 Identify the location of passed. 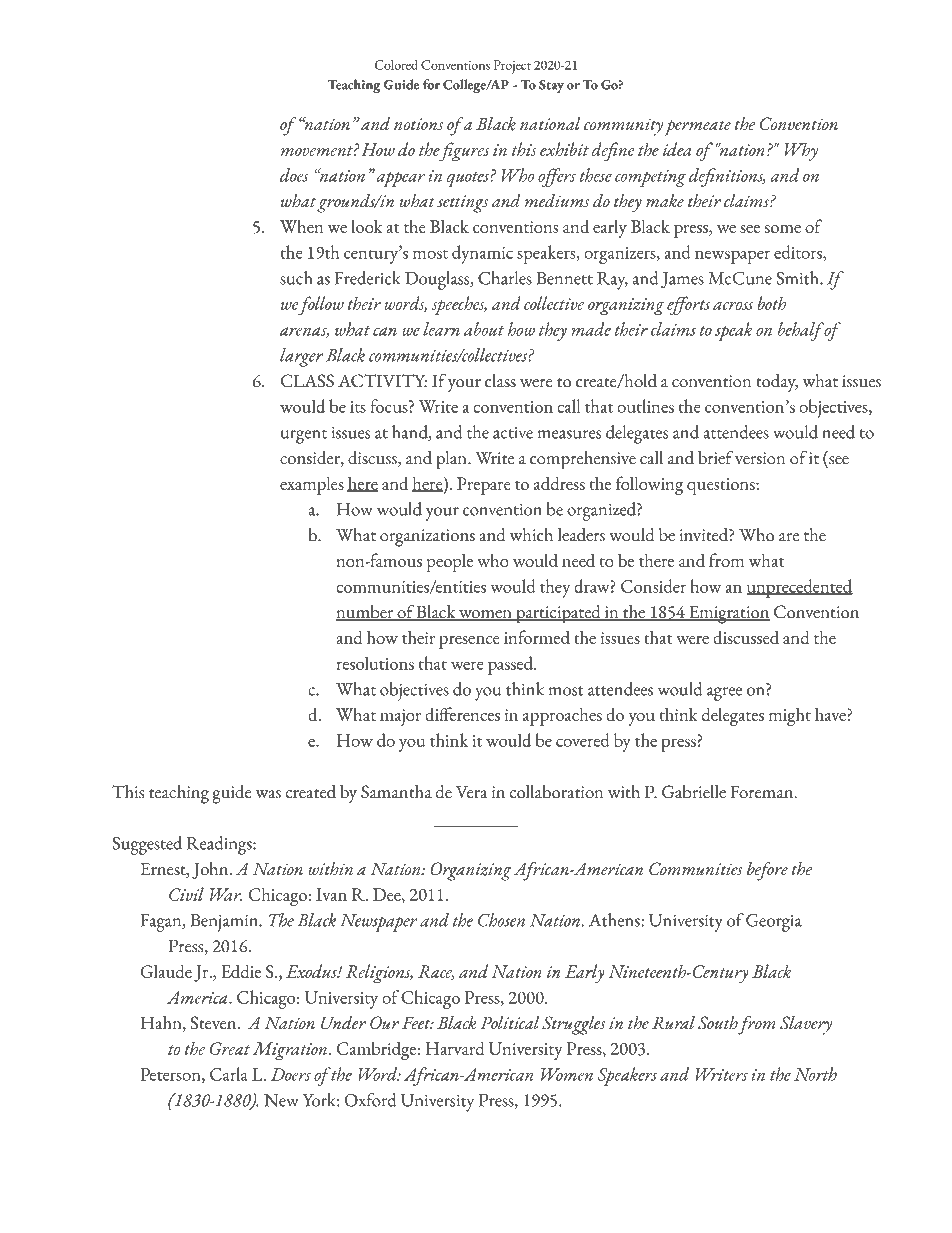
(511, 665).
